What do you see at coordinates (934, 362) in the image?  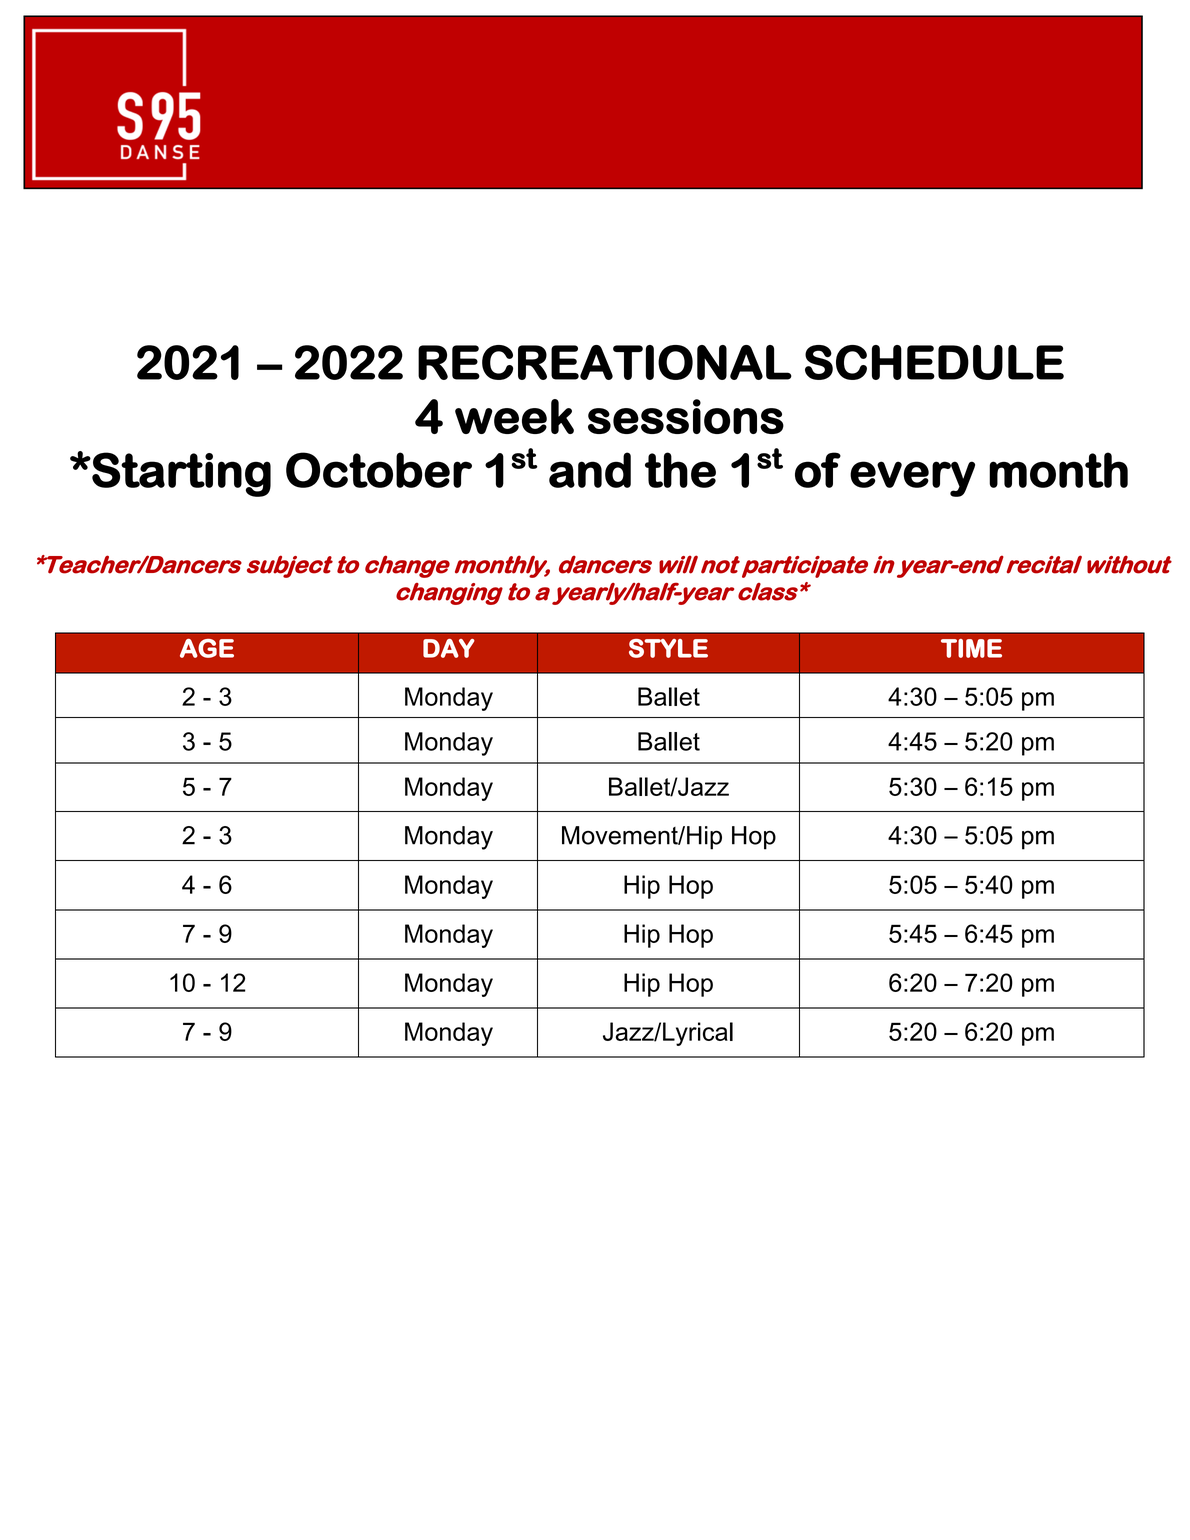 I see `SCHEDULE` at bounding box center [934, 362].
